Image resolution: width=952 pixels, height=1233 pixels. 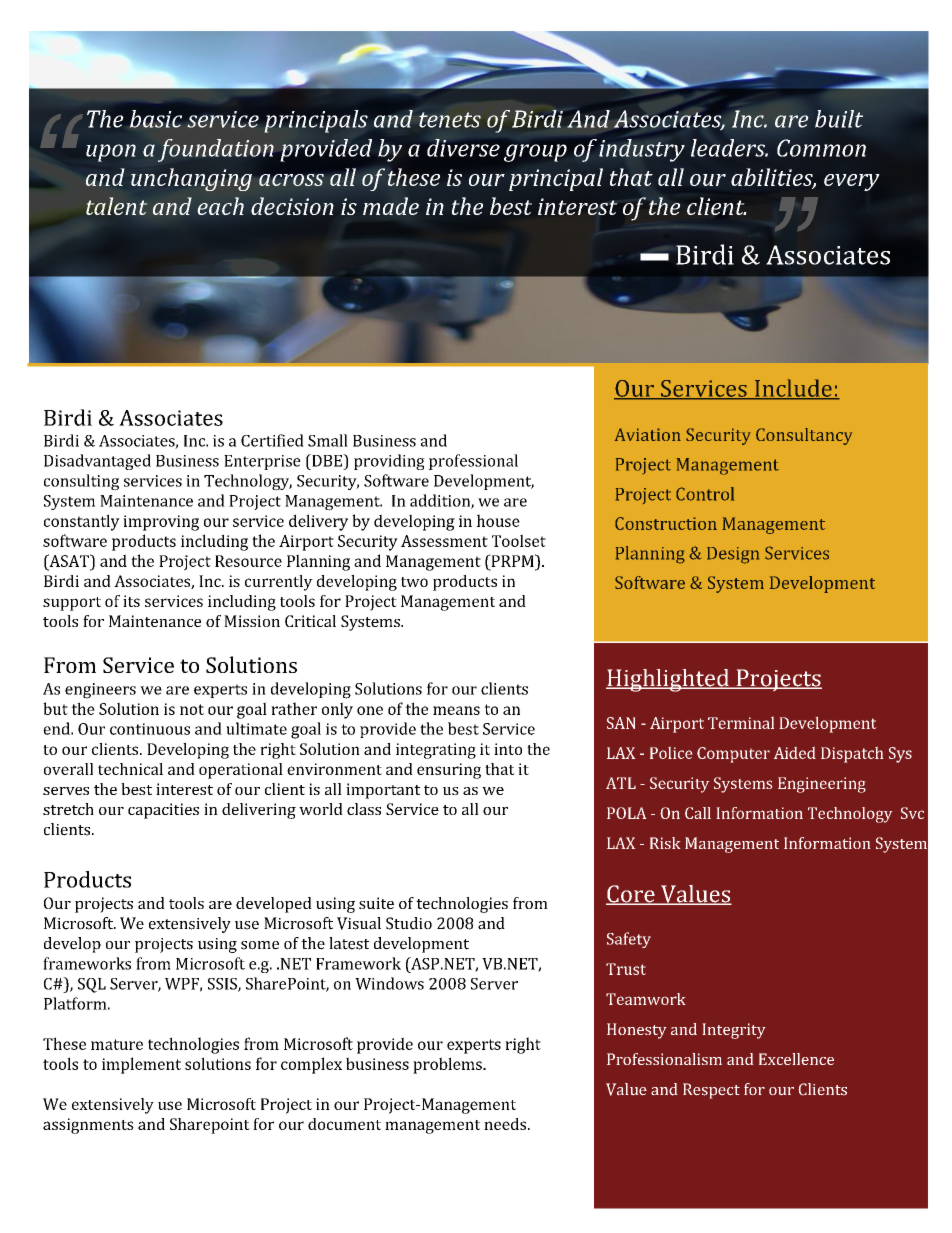 I want to click on suite, so click(x=376, y=903).
